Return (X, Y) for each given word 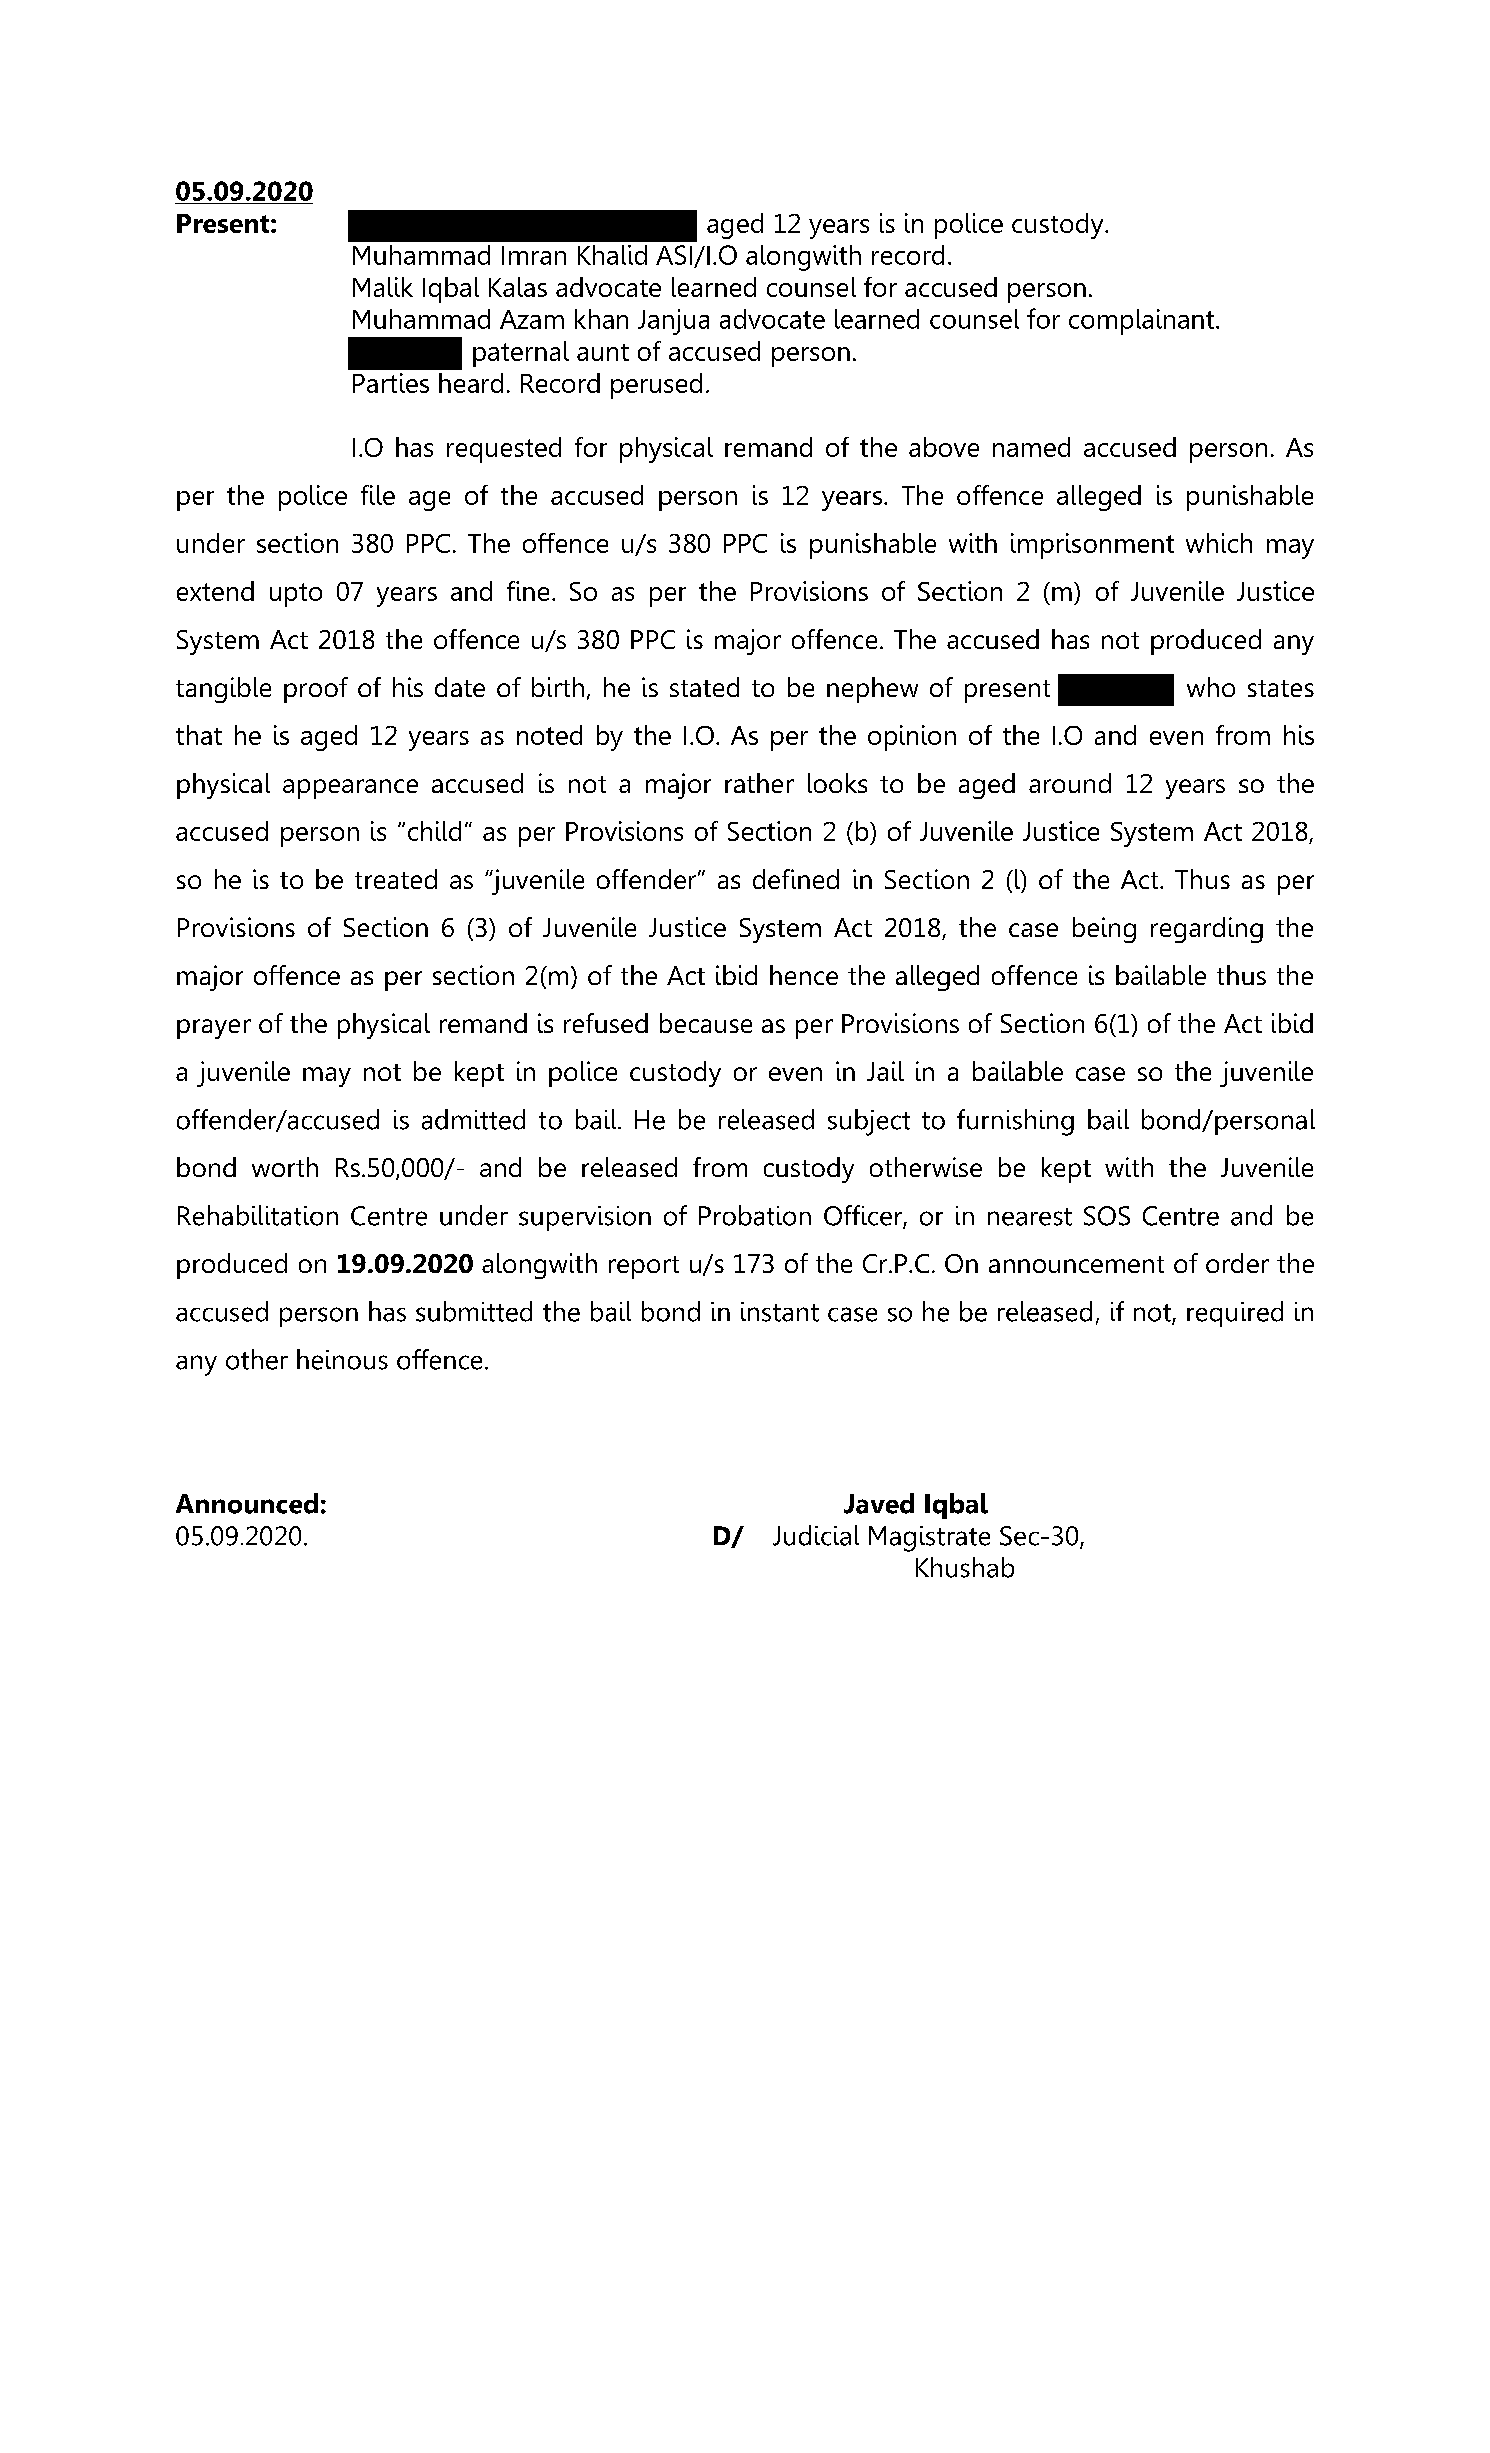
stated (704, 687)
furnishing (1015, 1122)
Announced (247, 1503)
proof (316, 690)
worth (285, 1167)
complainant (1141, 322)
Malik (383, 287)
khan (601, 319)
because (706, 1023)
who (1211, 687)
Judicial (816, 1535)
